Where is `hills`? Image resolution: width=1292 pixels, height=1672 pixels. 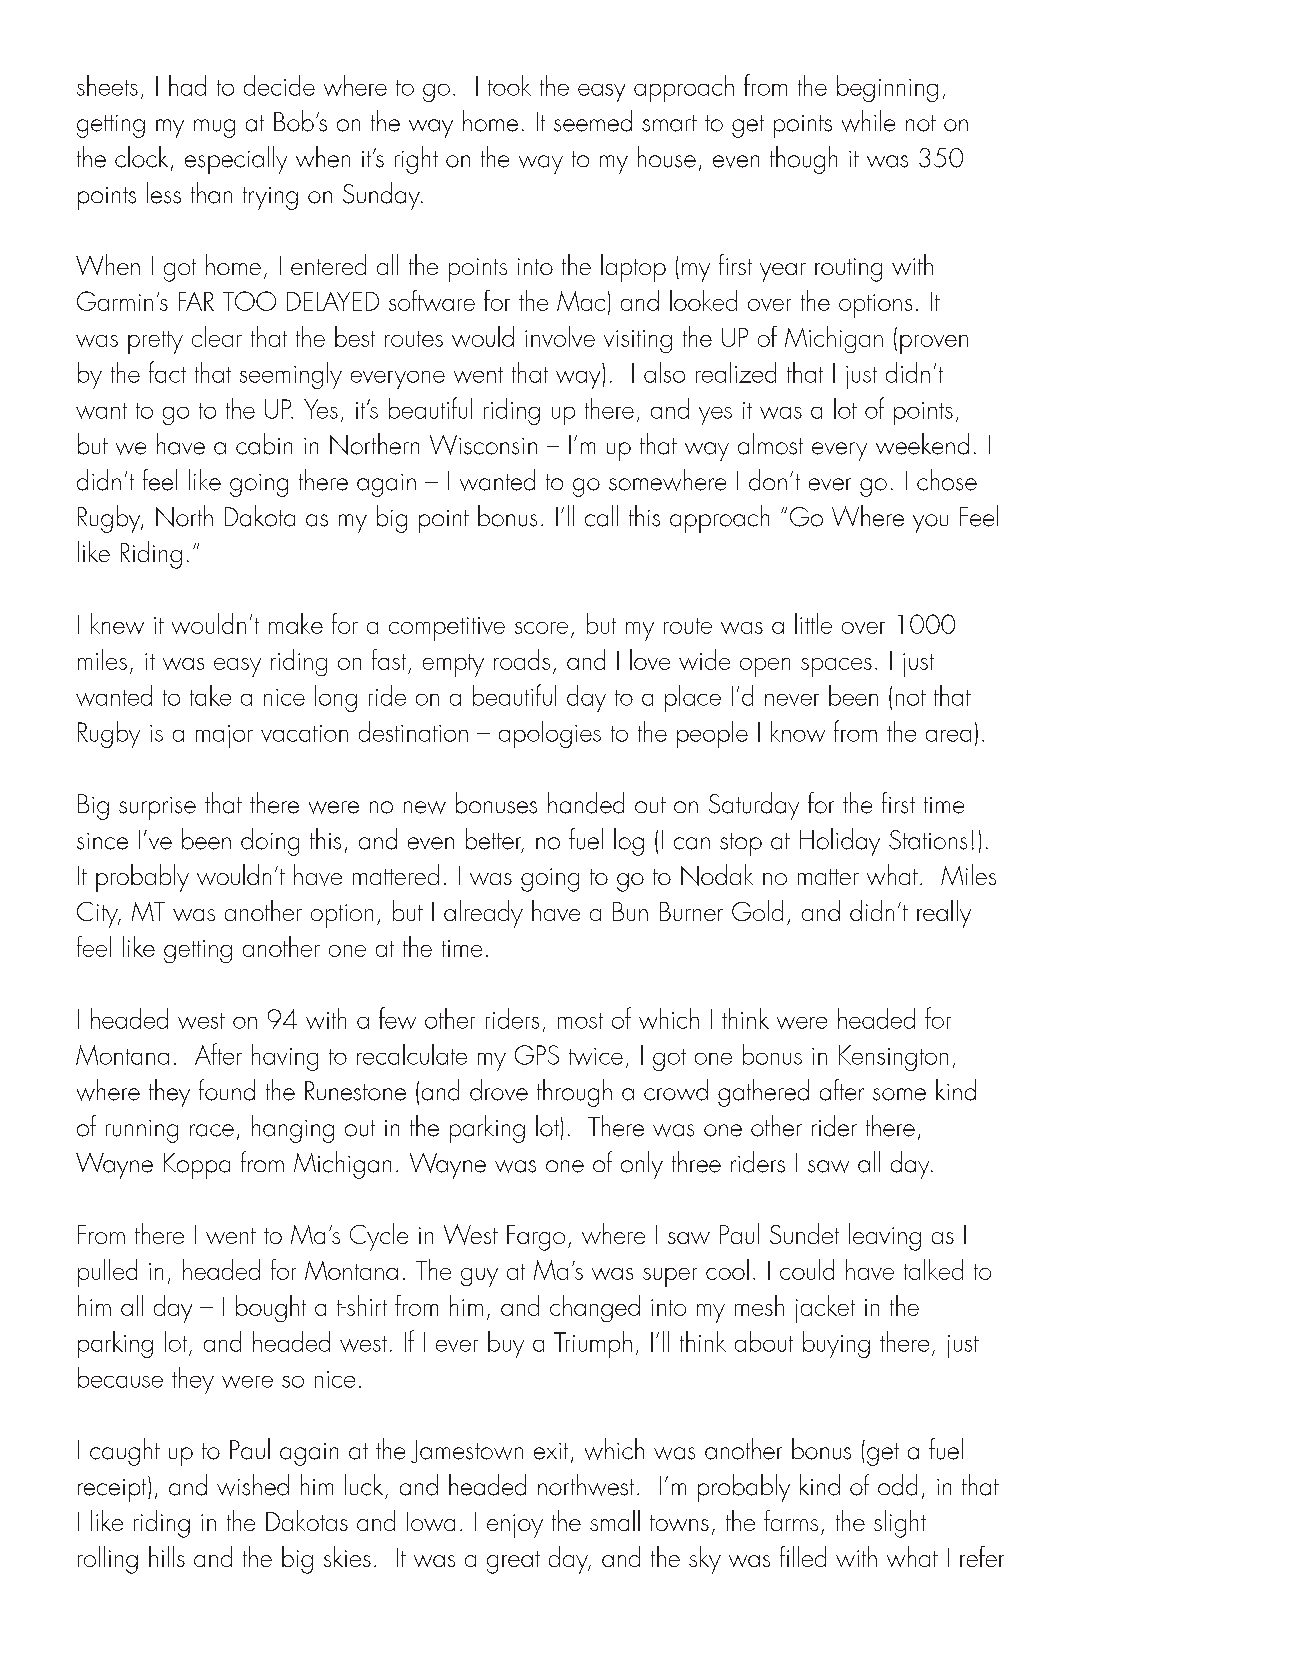 hills is located at coordinates (167, 1556).
